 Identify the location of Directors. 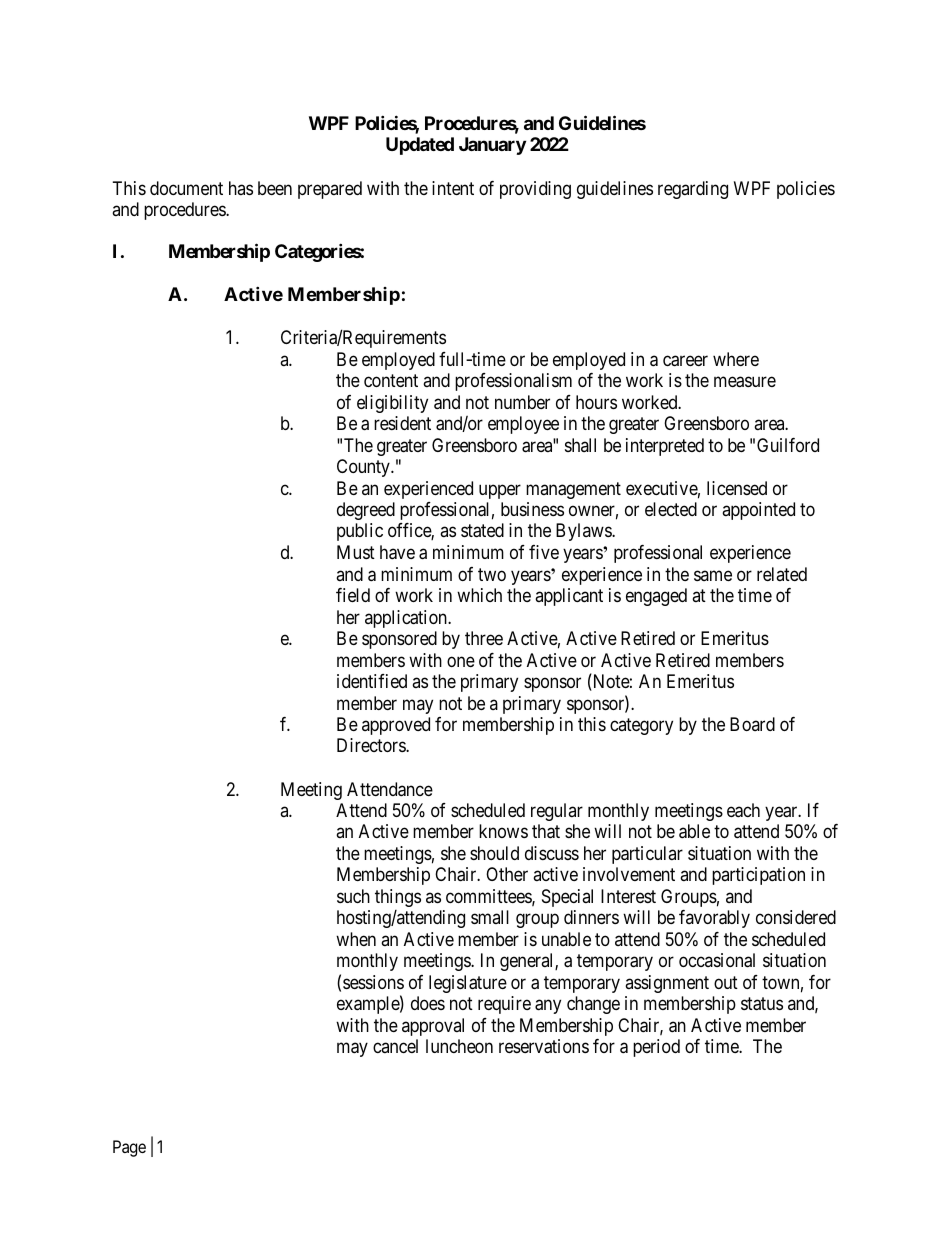
(372, 745).
